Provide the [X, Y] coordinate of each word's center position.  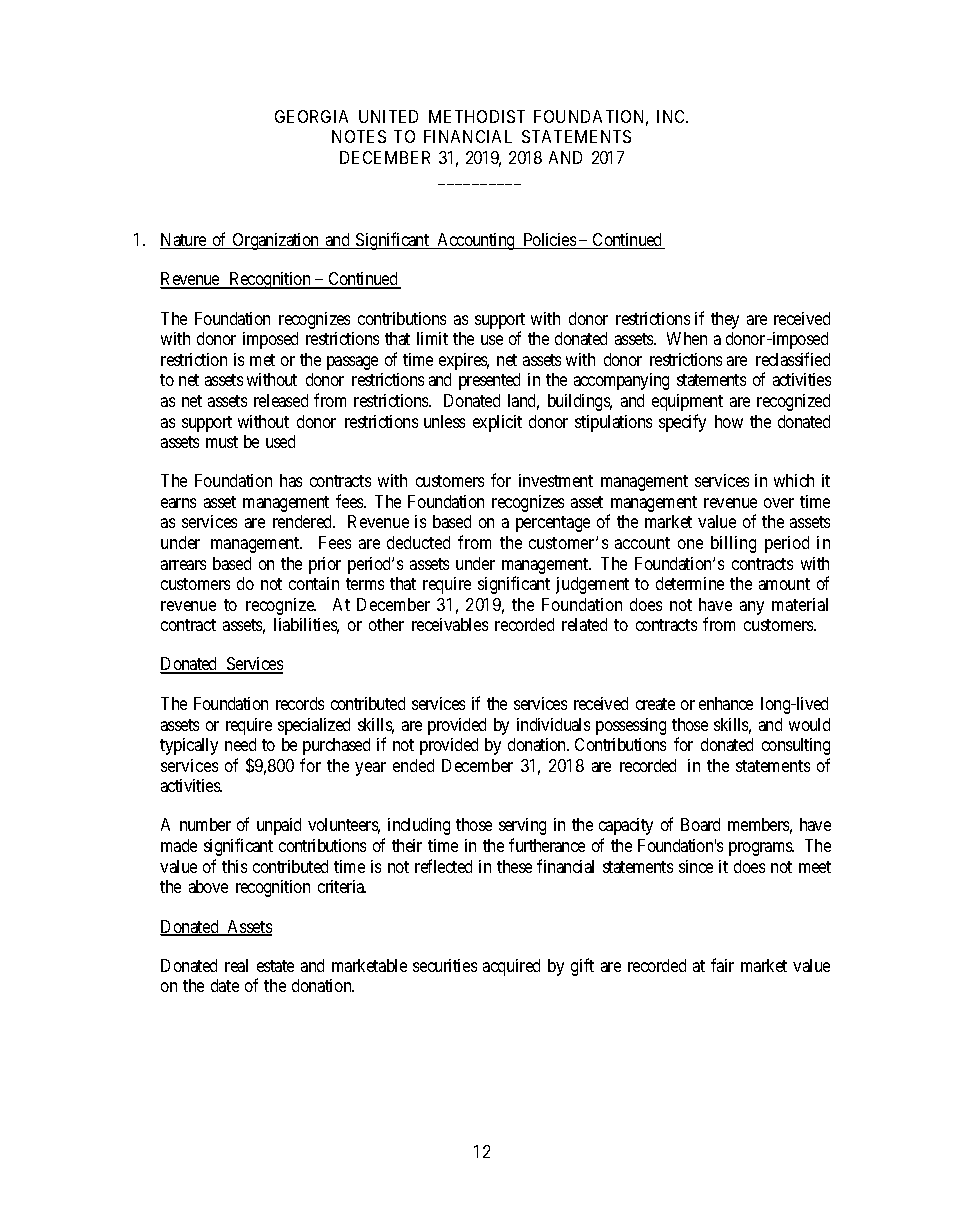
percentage [553, 524]
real [236, 965]
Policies [549, 241]
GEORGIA [311, 116]
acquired [511, 967]
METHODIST [477, 116]
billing [733, 544]
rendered [304, 521]
